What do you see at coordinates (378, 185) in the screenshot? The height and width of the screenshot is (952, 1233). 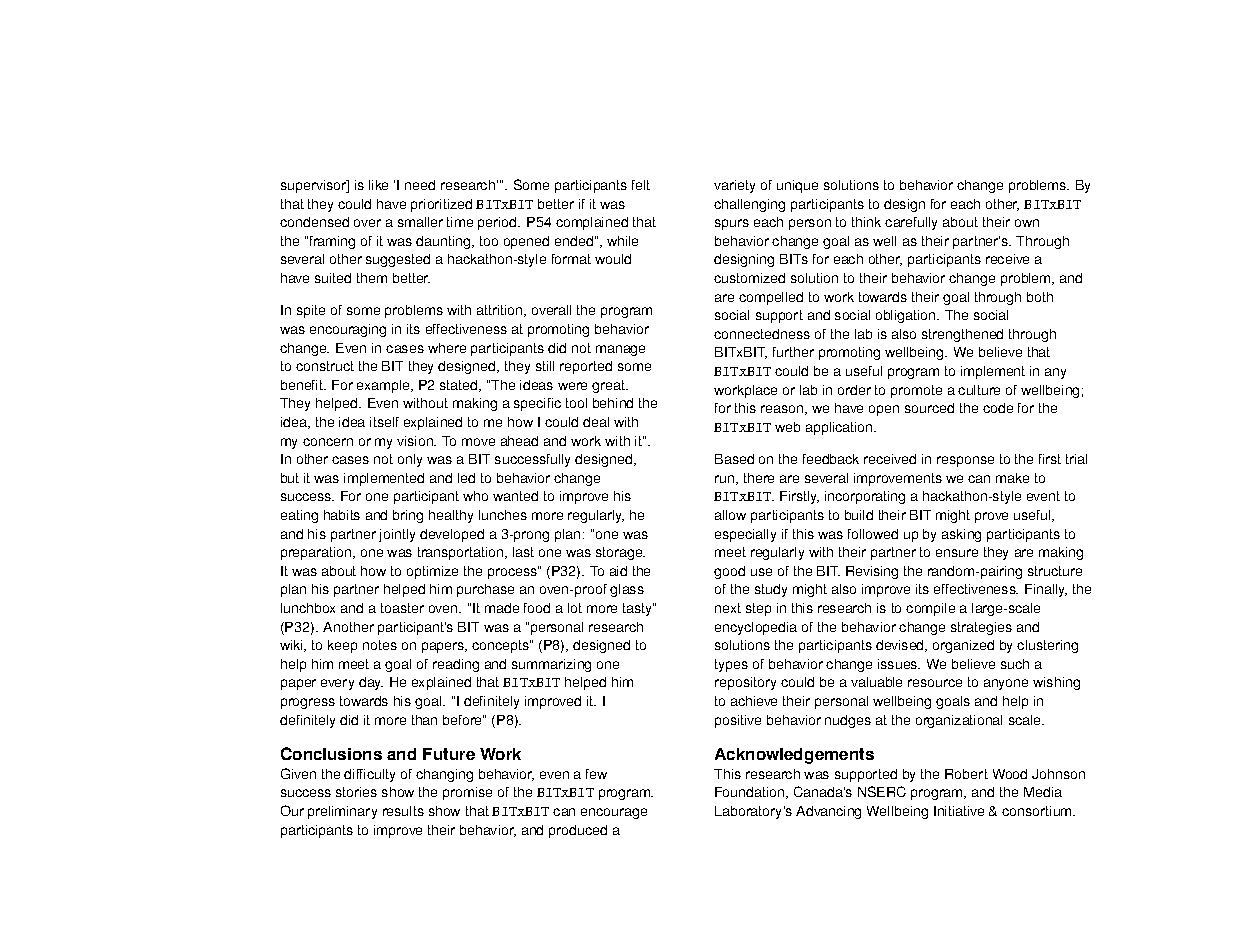 I see `like` at bounding box center [378, 185].
